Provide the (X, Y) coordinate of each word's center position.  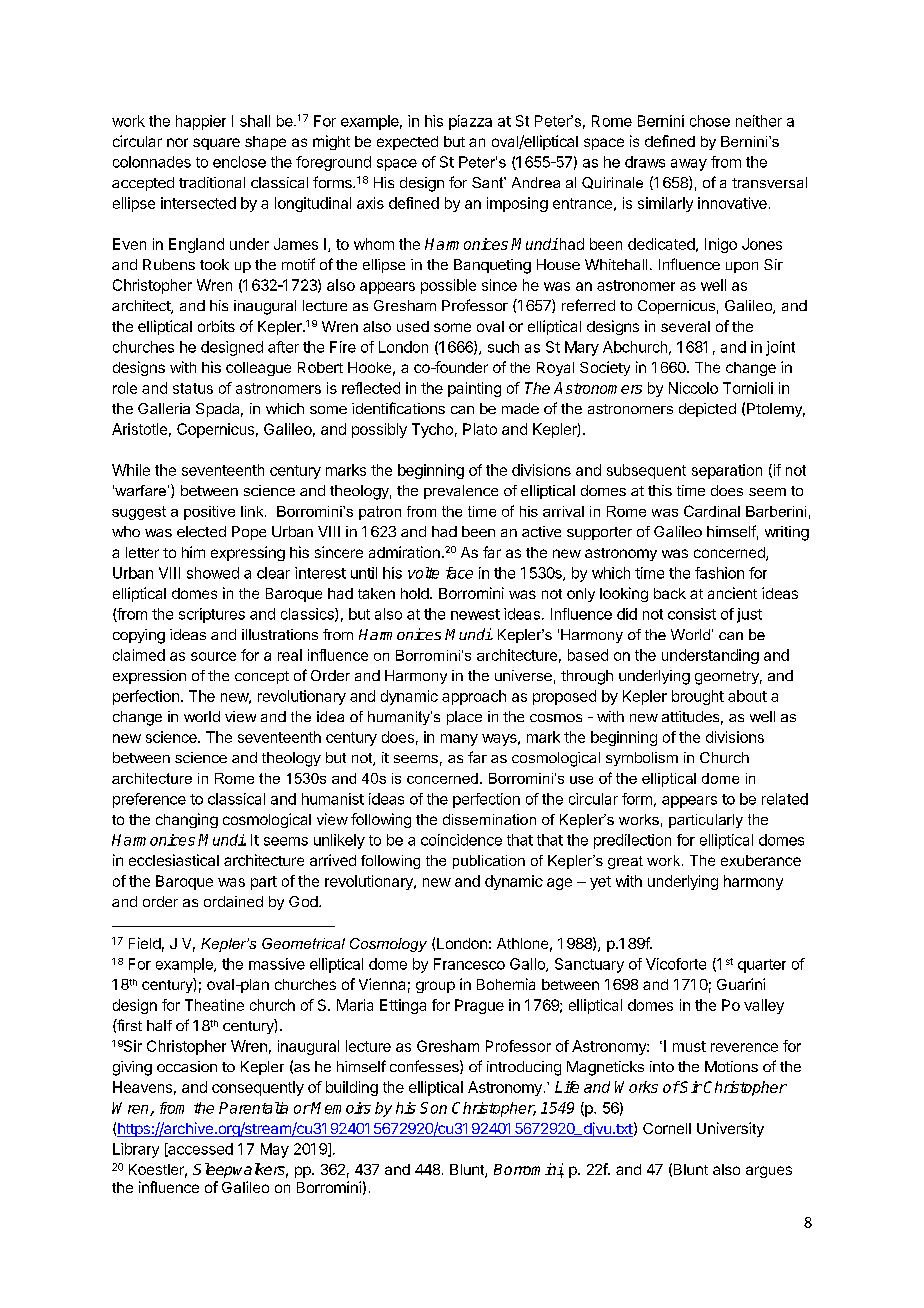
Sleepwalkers (240, 1170)
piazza (470, 122)
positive (209, 513)
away (689, 165)
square (216, 144)
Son (433, 1108)
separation (727, 471)
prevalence (461, 492)
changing (187, 820)
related (785, 799)
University (730, 1129)
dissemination (489, 819)
